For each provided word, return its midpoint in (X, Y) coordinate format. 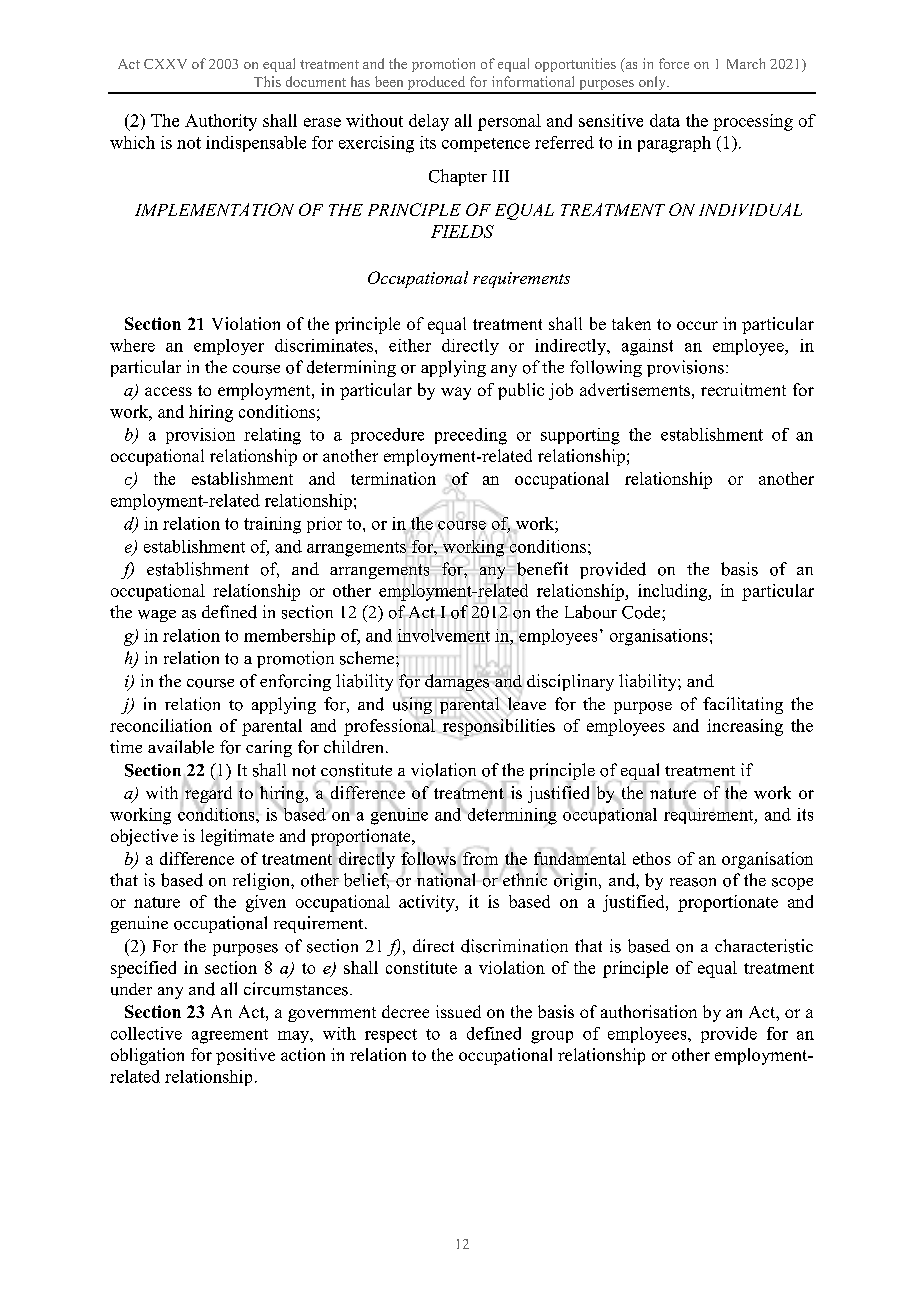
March (746, 63)
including (674, 592)
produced (436, 84)
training (272, 525)
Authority (221, 122)
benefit (541, 569)
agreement (230, 1036)
